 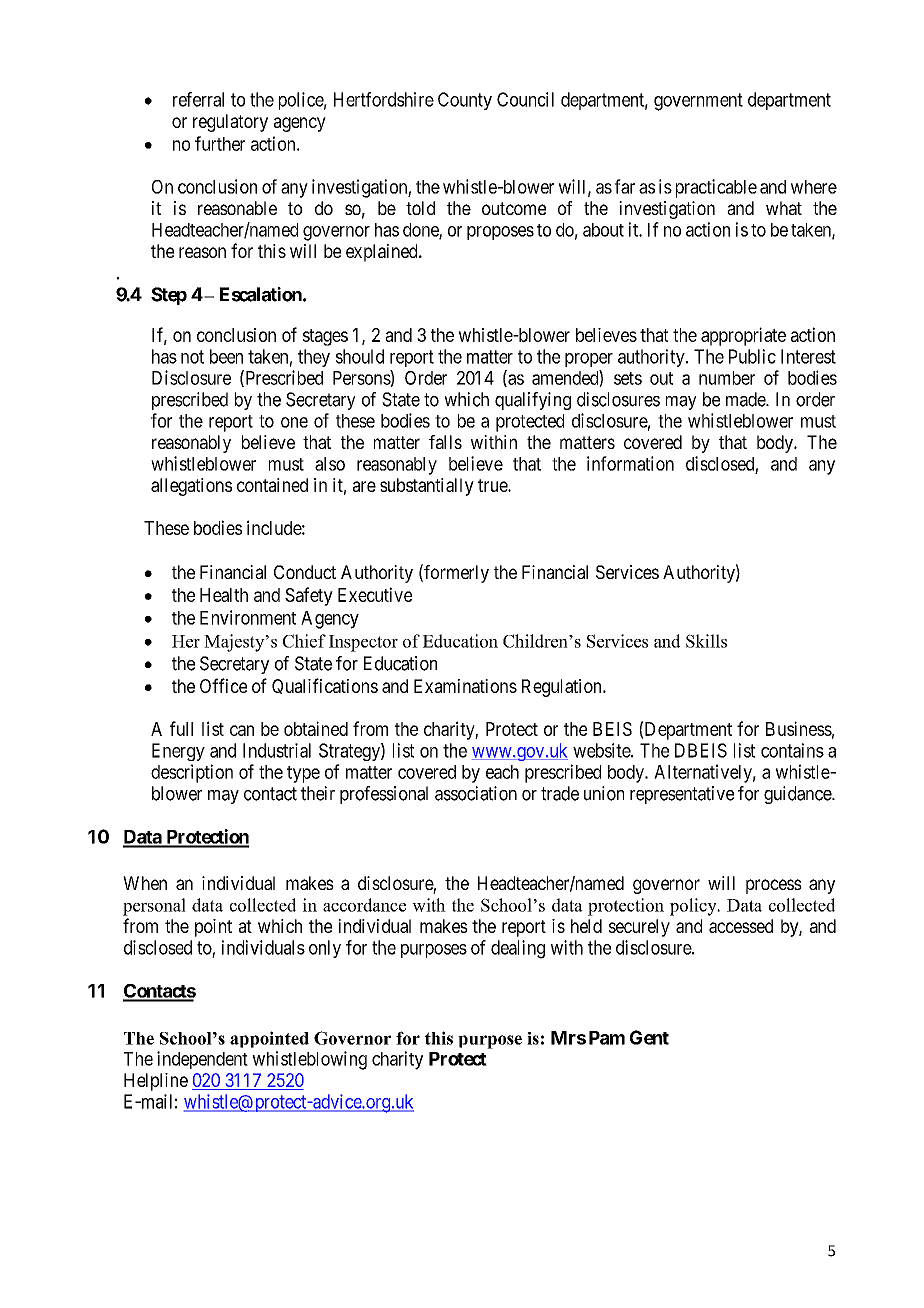 What do you see at coordinates (607, 1038) in the image?
I see `Pam` at bounding box center [607, 1038].
